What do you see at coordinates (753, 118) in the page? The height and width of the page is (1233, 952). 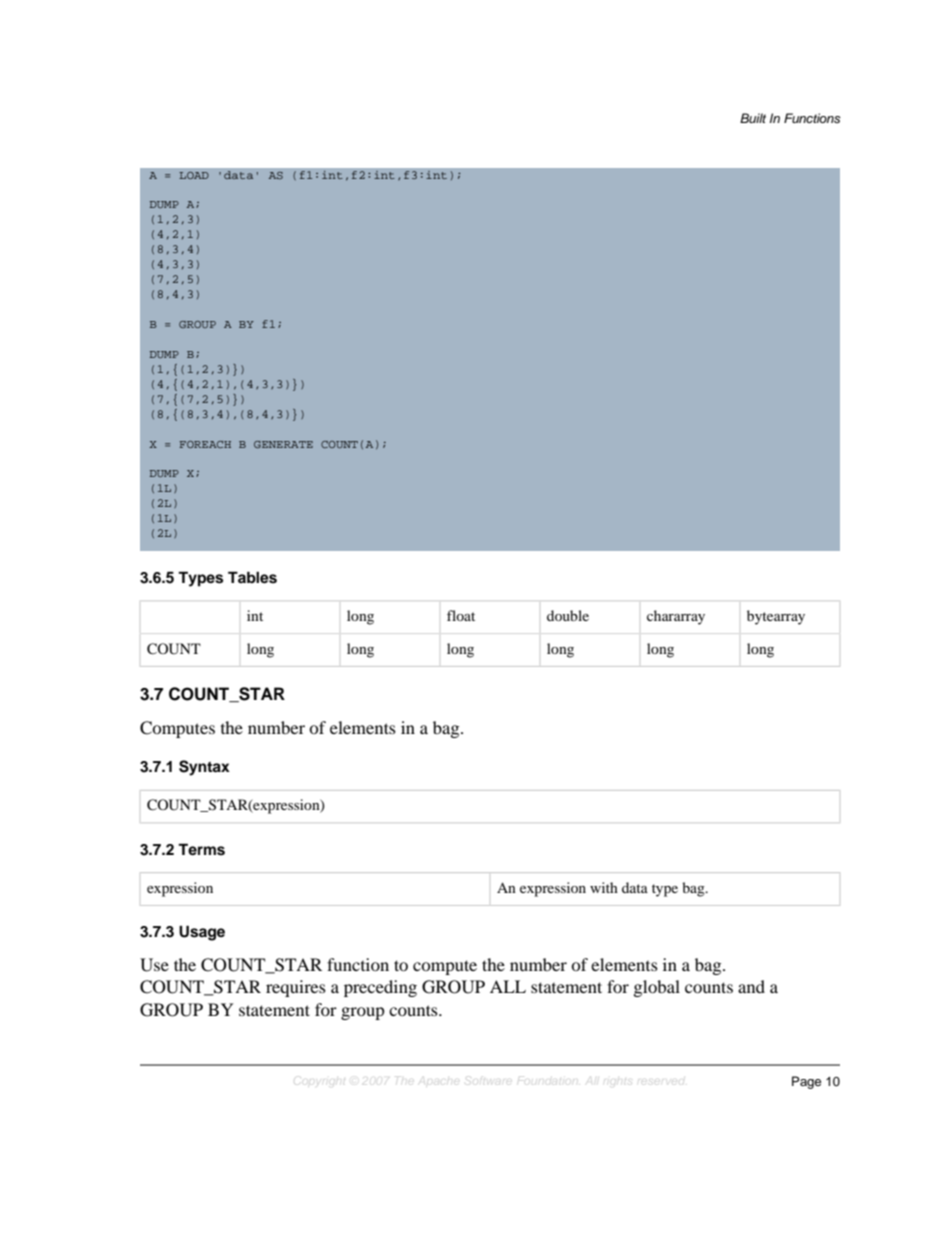 I see `Built` at bounding box center [753, 118].
